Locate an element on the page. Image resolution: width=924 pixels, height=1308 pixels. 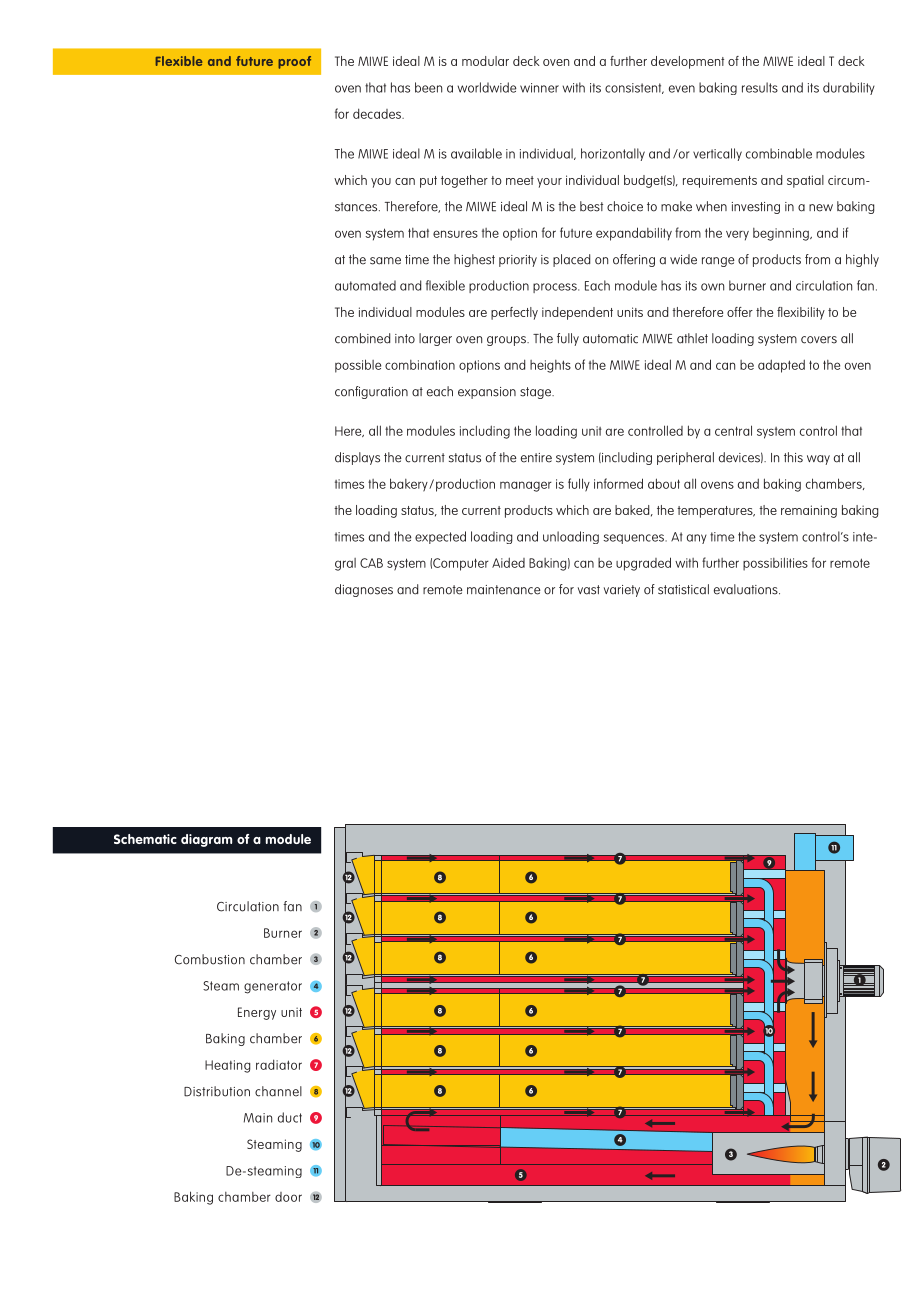
winner is located at coordinates (539, 88).
